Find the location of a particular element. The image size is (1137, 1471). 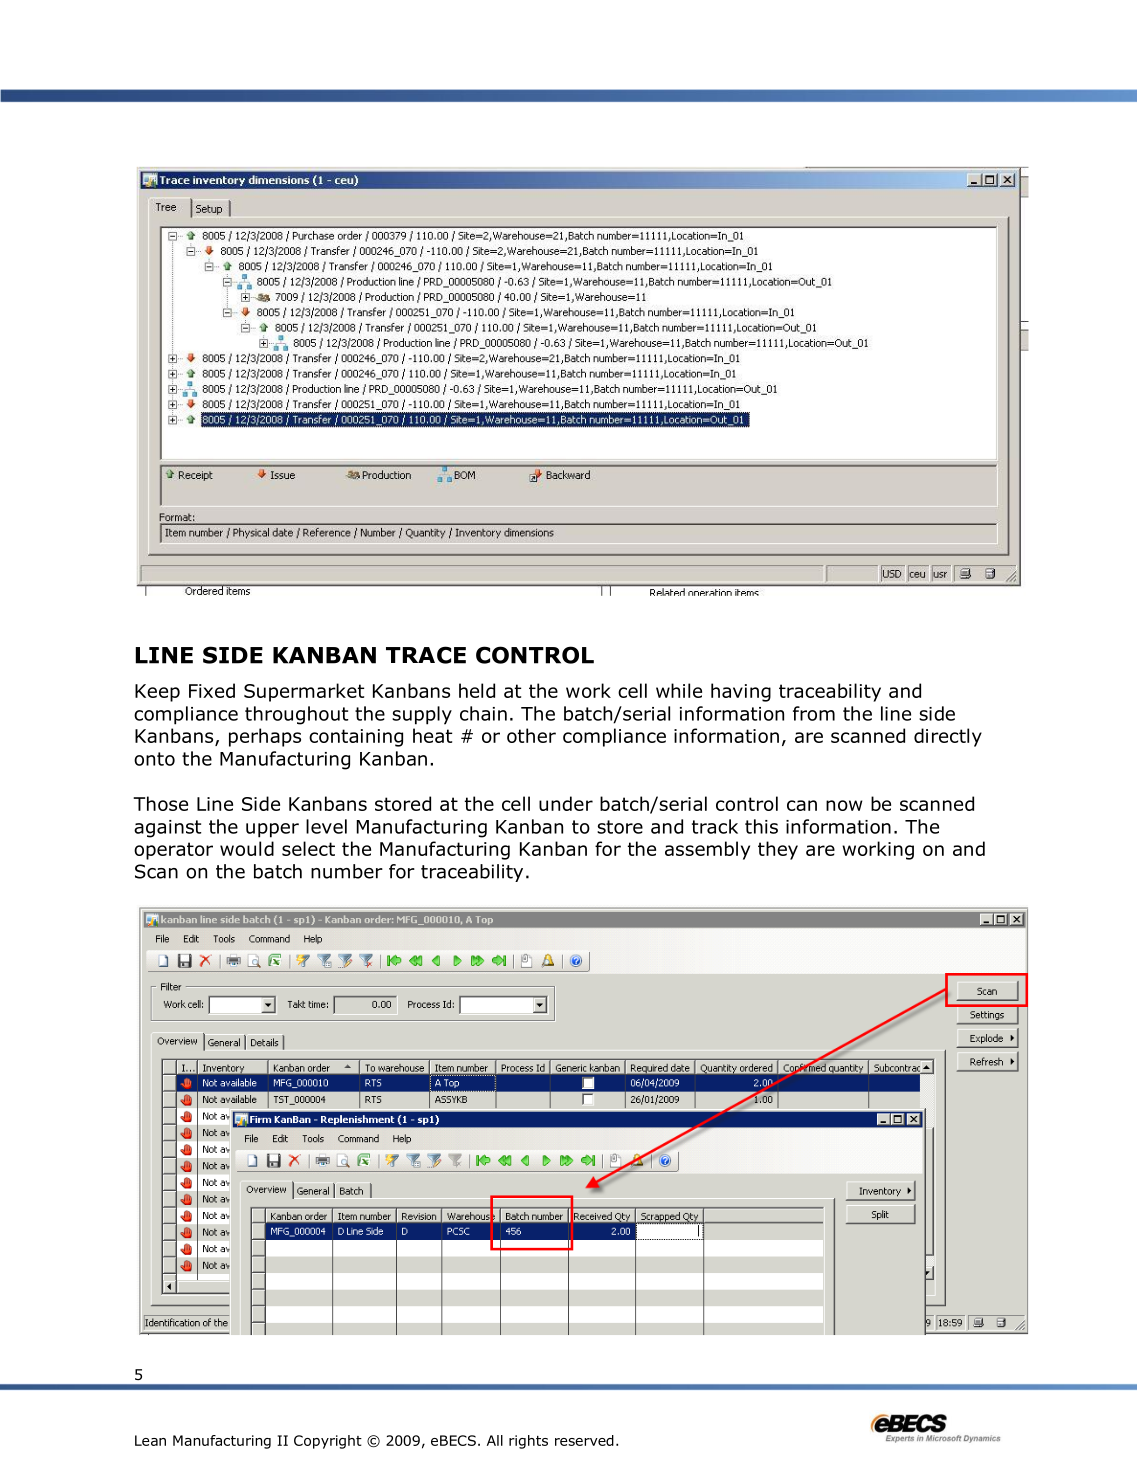

assembly is located at coordinates (707, 850).
